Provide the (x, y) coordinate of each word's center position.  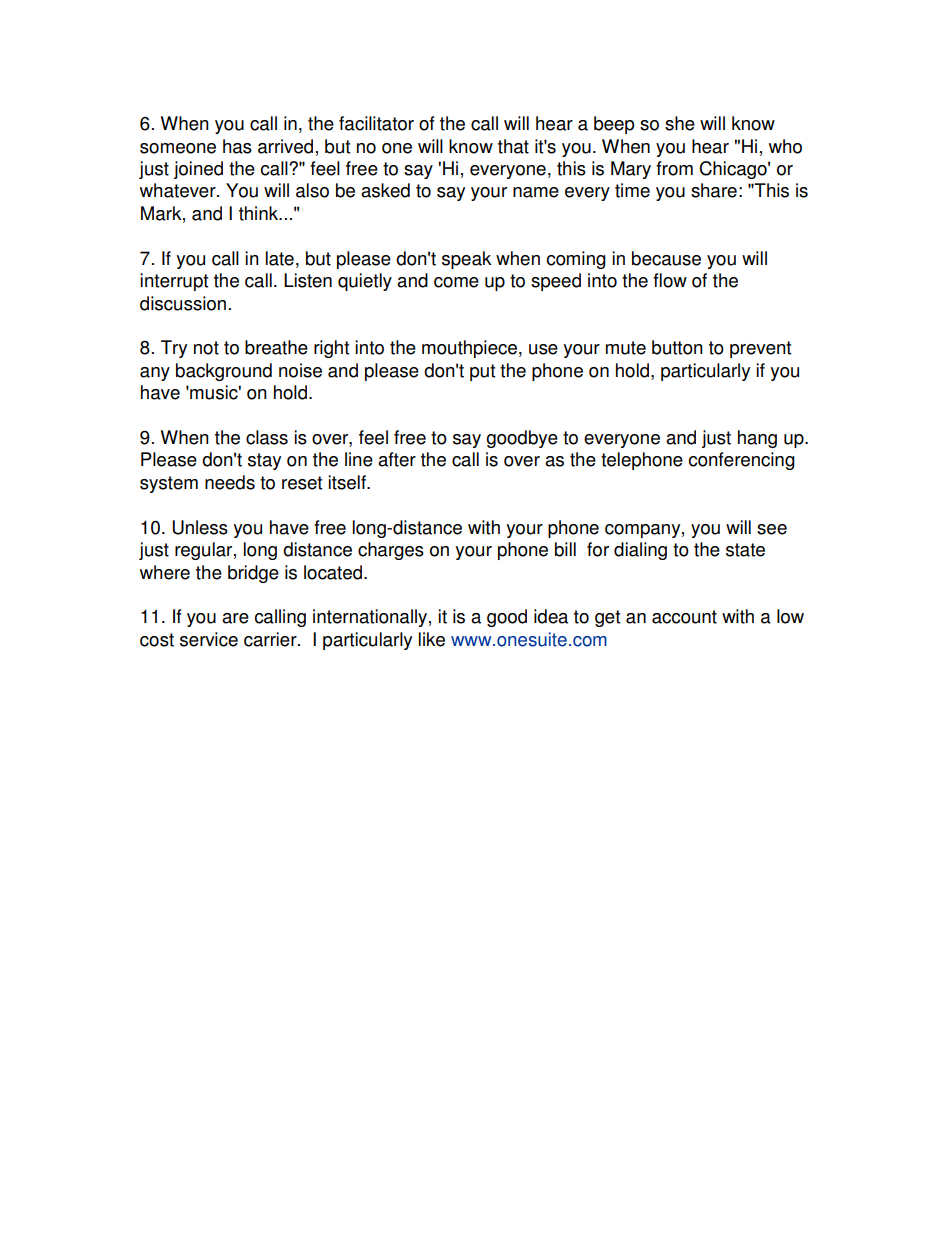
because (666, 258)
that (513, 146)
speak (467, 260)
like (432, 639)
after (397, 459)
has (237, 146)
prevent (760, 349)
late (280, 258)
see (772, 529)
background (224, 372)
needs (230, 482)
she (680, 123)
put (482, 372)
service (209, 639)
